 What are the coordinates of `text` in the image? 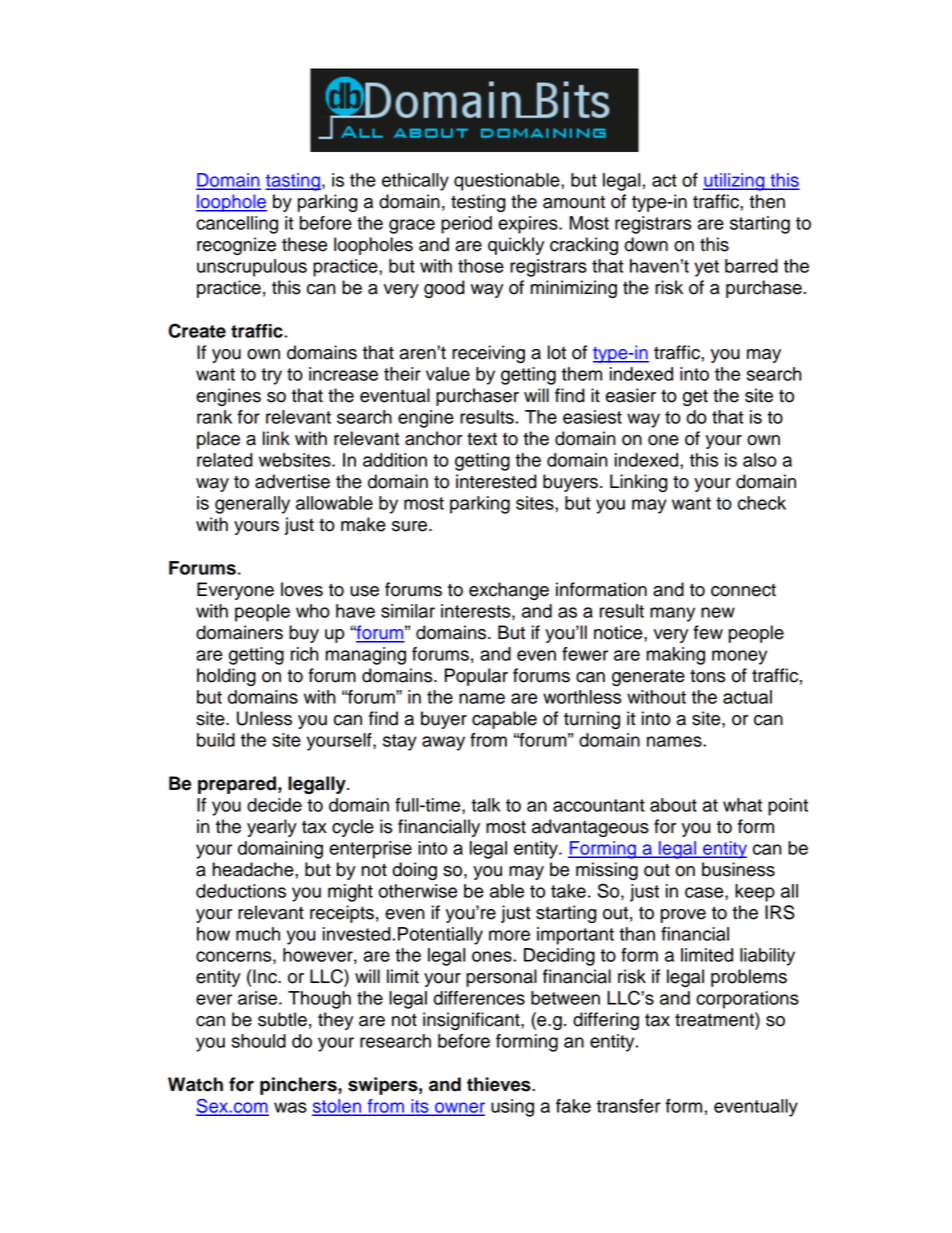 It's located at (482, 439).
